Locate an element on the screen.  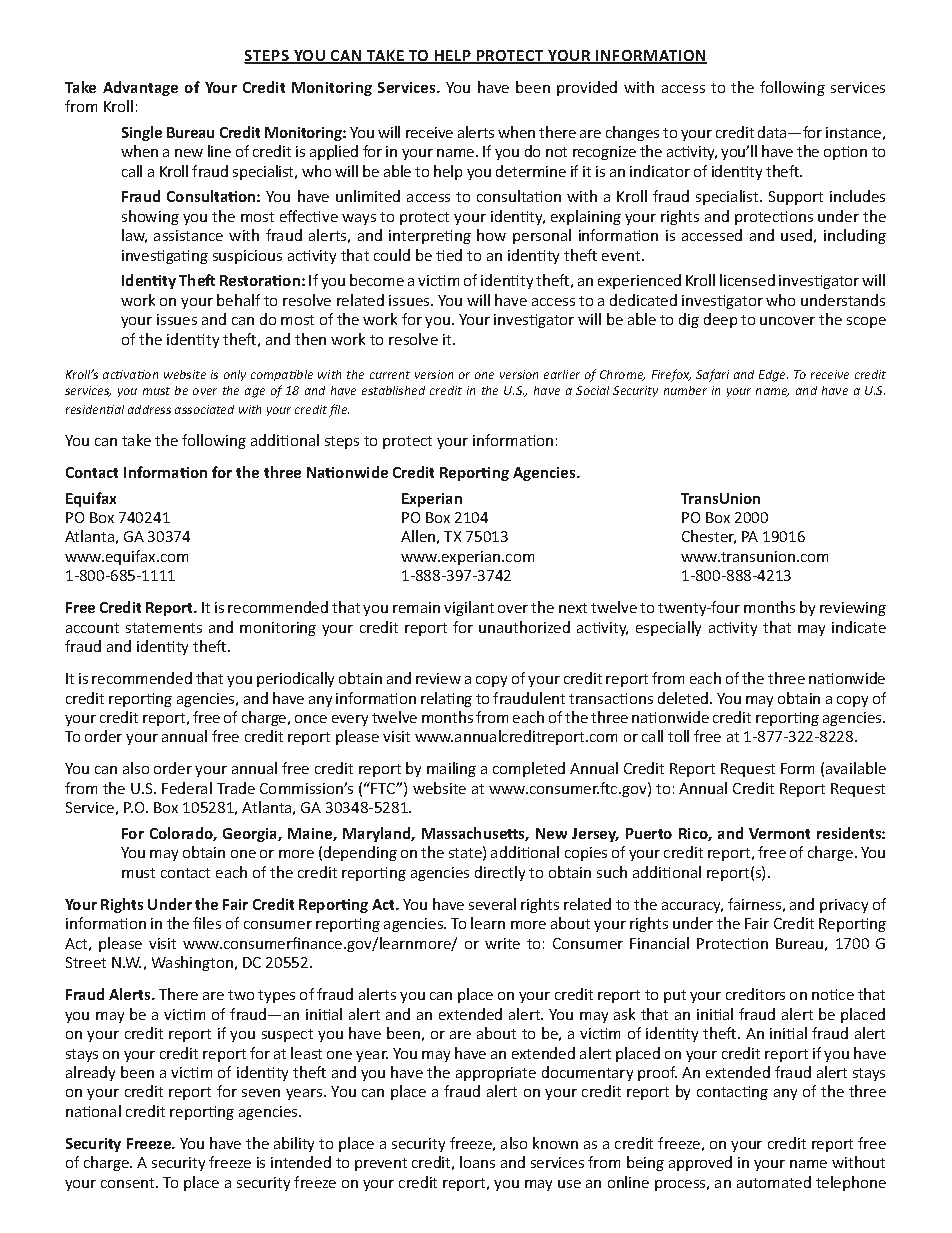
consent is located at coordinates (129, 1183).
